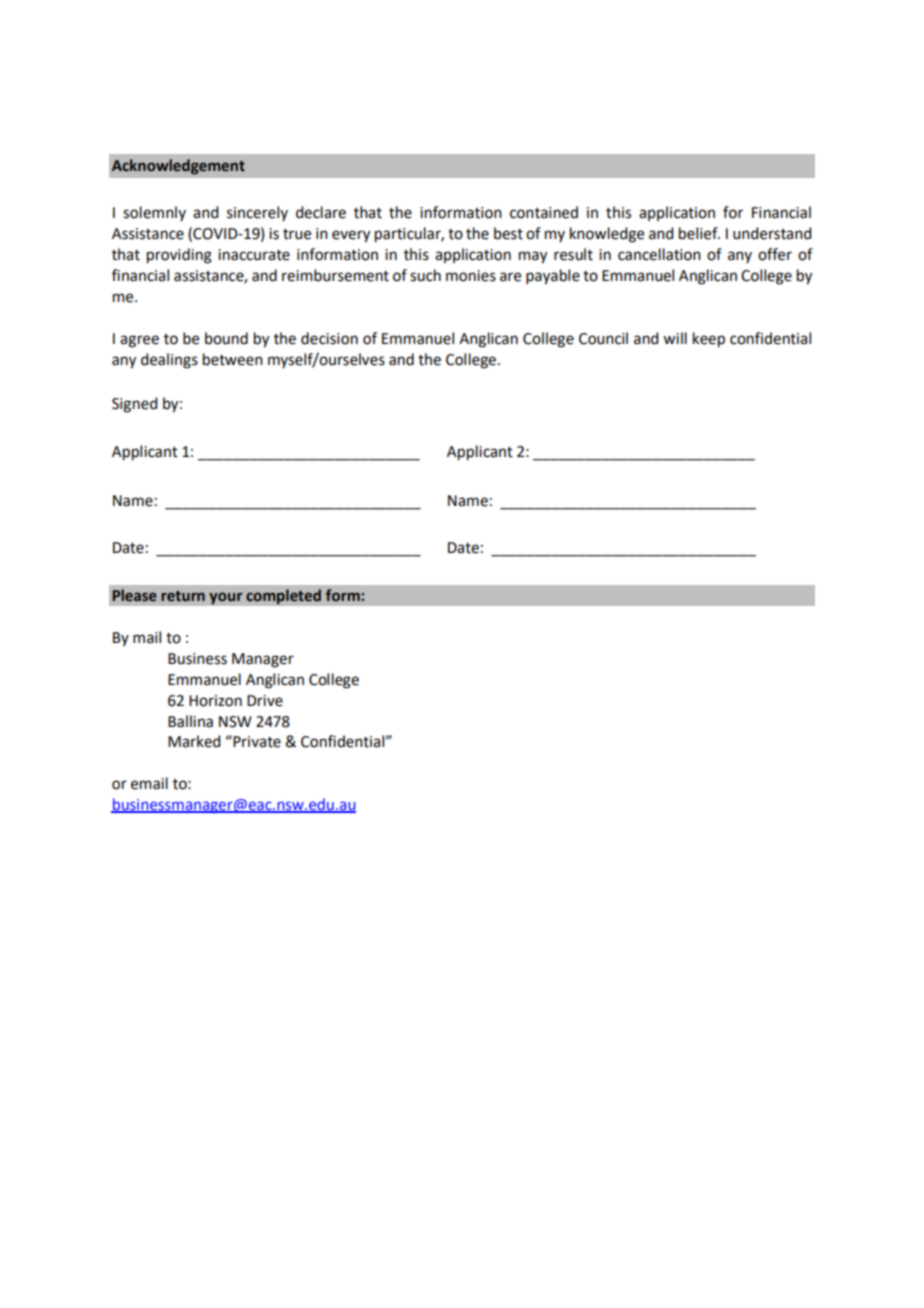  Describe the element at coordinates (194, 741) in the screenshot. I see `Marked` at that location.
